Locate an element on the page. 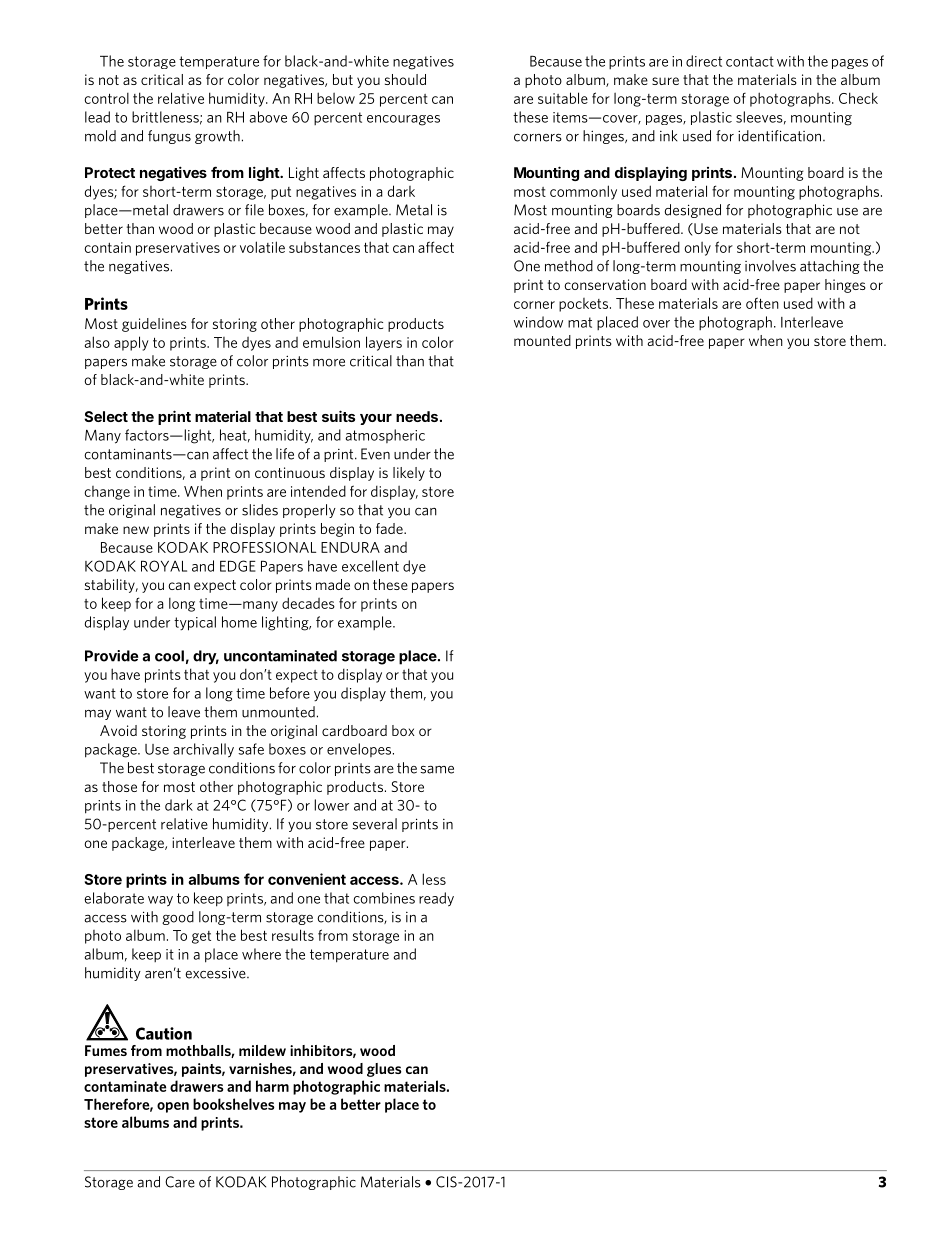  should is located at coordinates (405, 79).
